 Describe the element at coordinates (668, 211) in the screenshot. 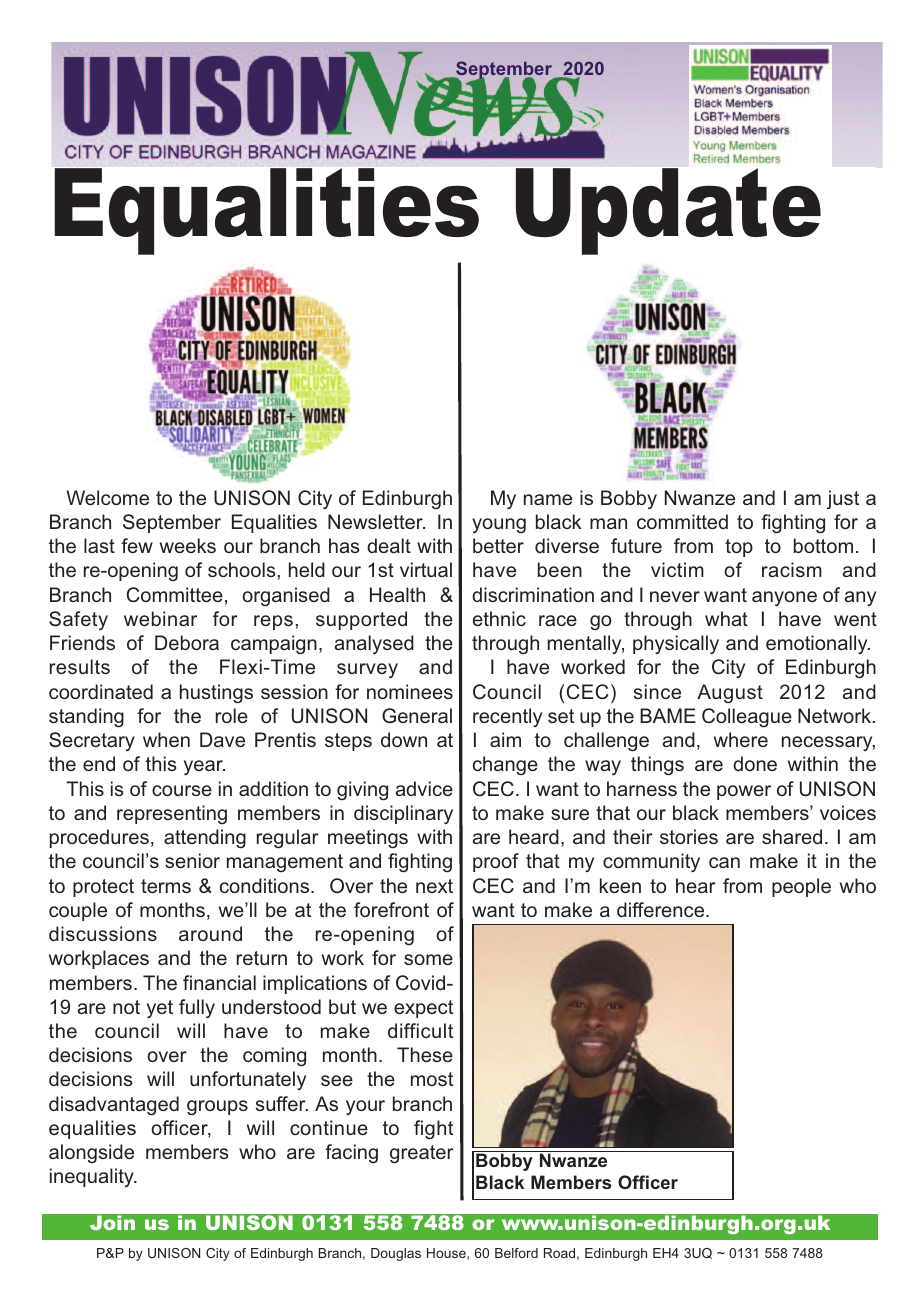

I see `Update` at that location.
